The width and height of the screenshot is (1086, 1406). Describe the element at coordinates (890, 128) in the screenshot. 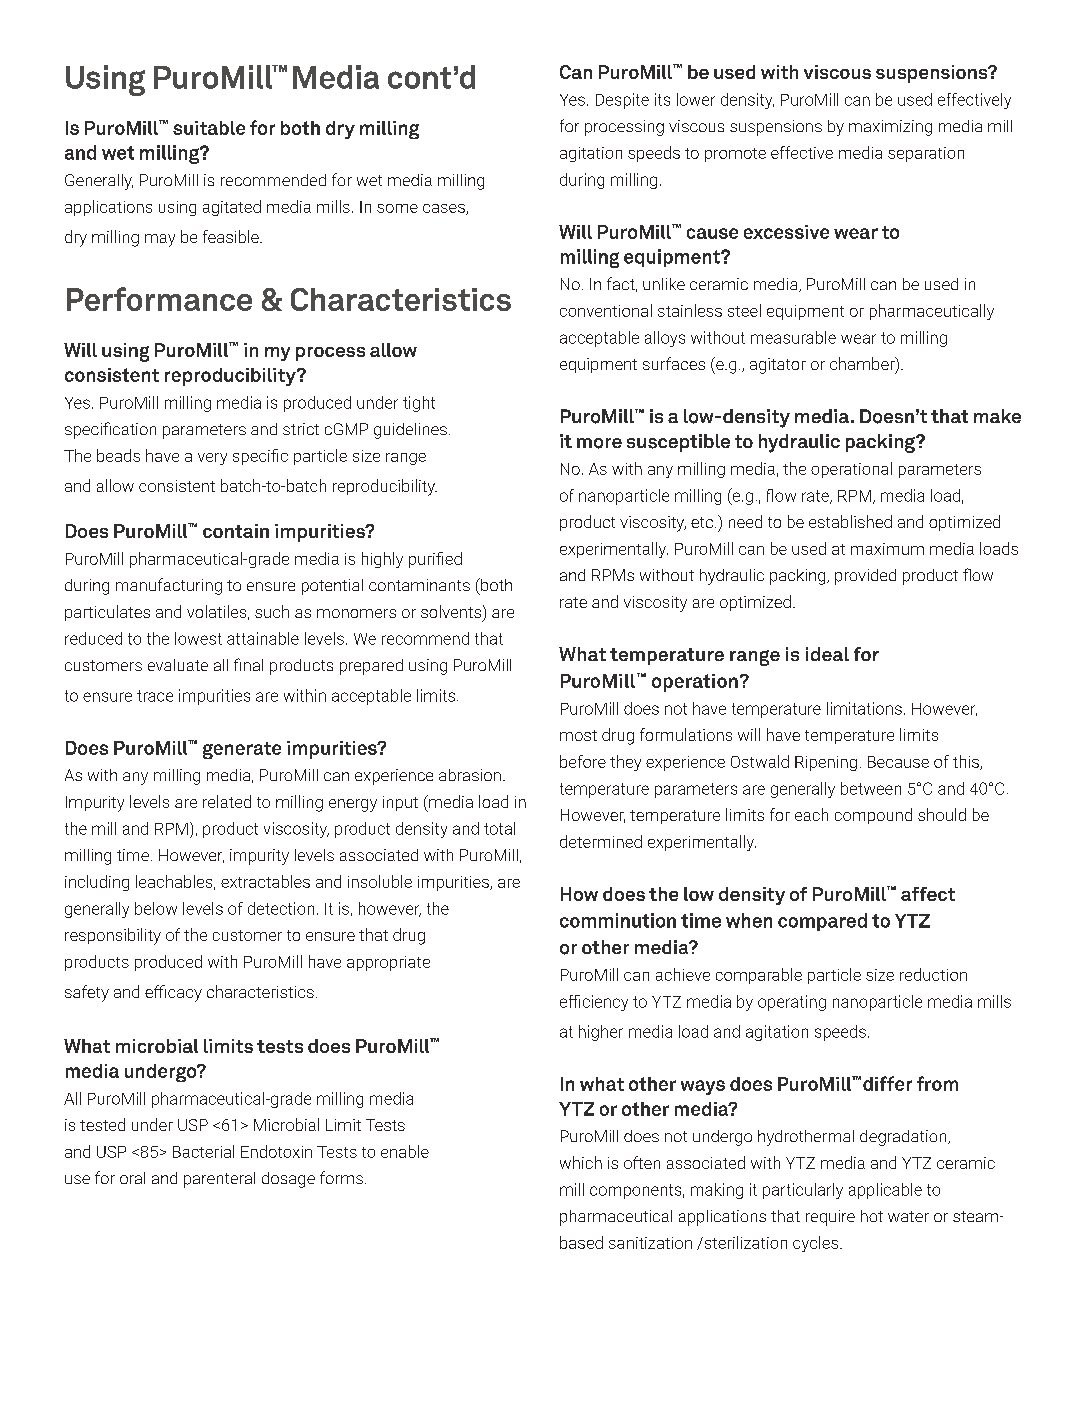

I see `maximizing` at that location.
